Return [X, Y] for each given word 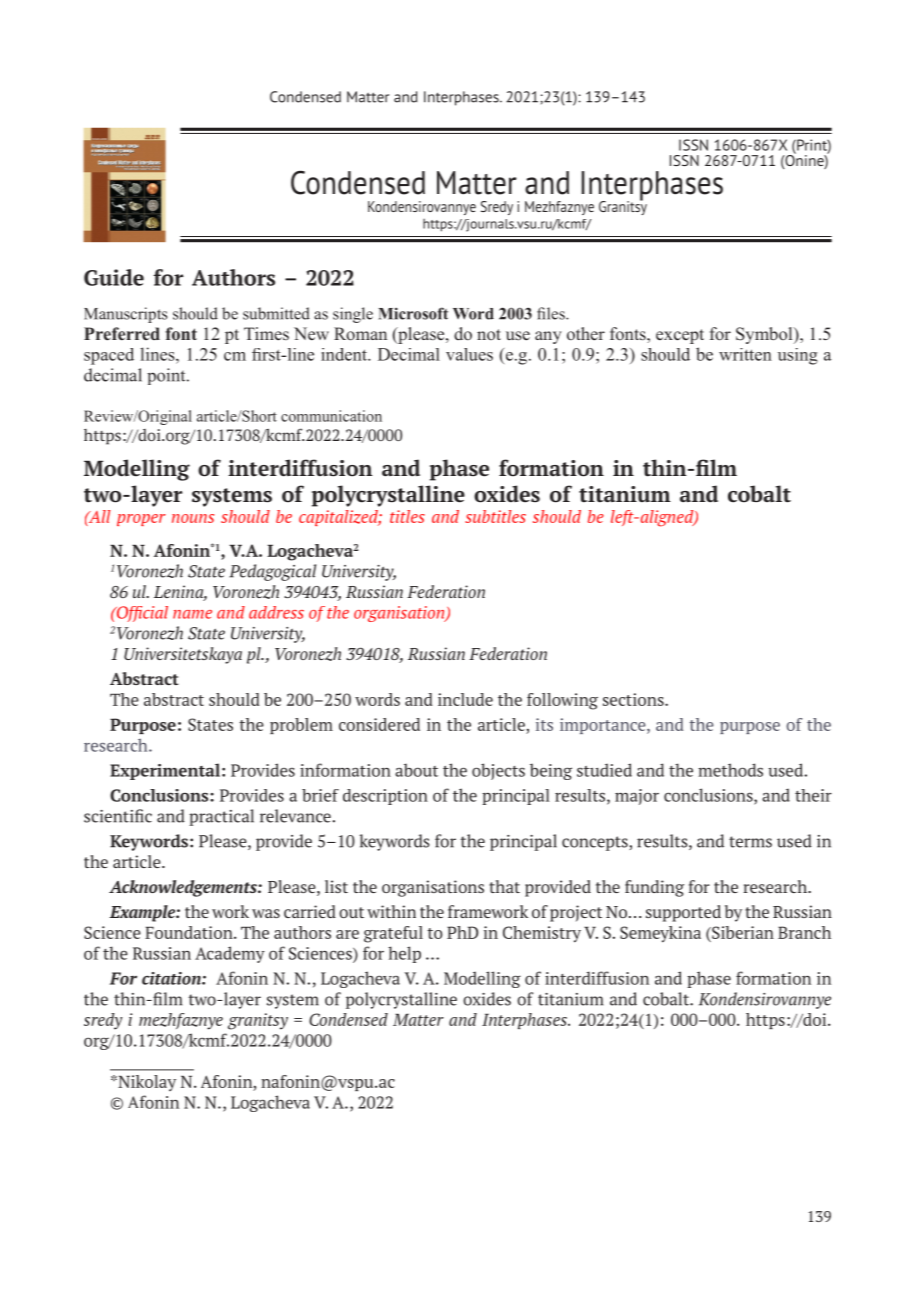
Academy [230, 954]
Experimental [165, 771]
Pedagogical [272, 572]
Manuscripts [126, 315]
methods [730, 770]
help [404, 954]
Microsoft [413, 313]
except [680, 336]
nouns [193, 518]
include [465, 699]
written [745, 354]
